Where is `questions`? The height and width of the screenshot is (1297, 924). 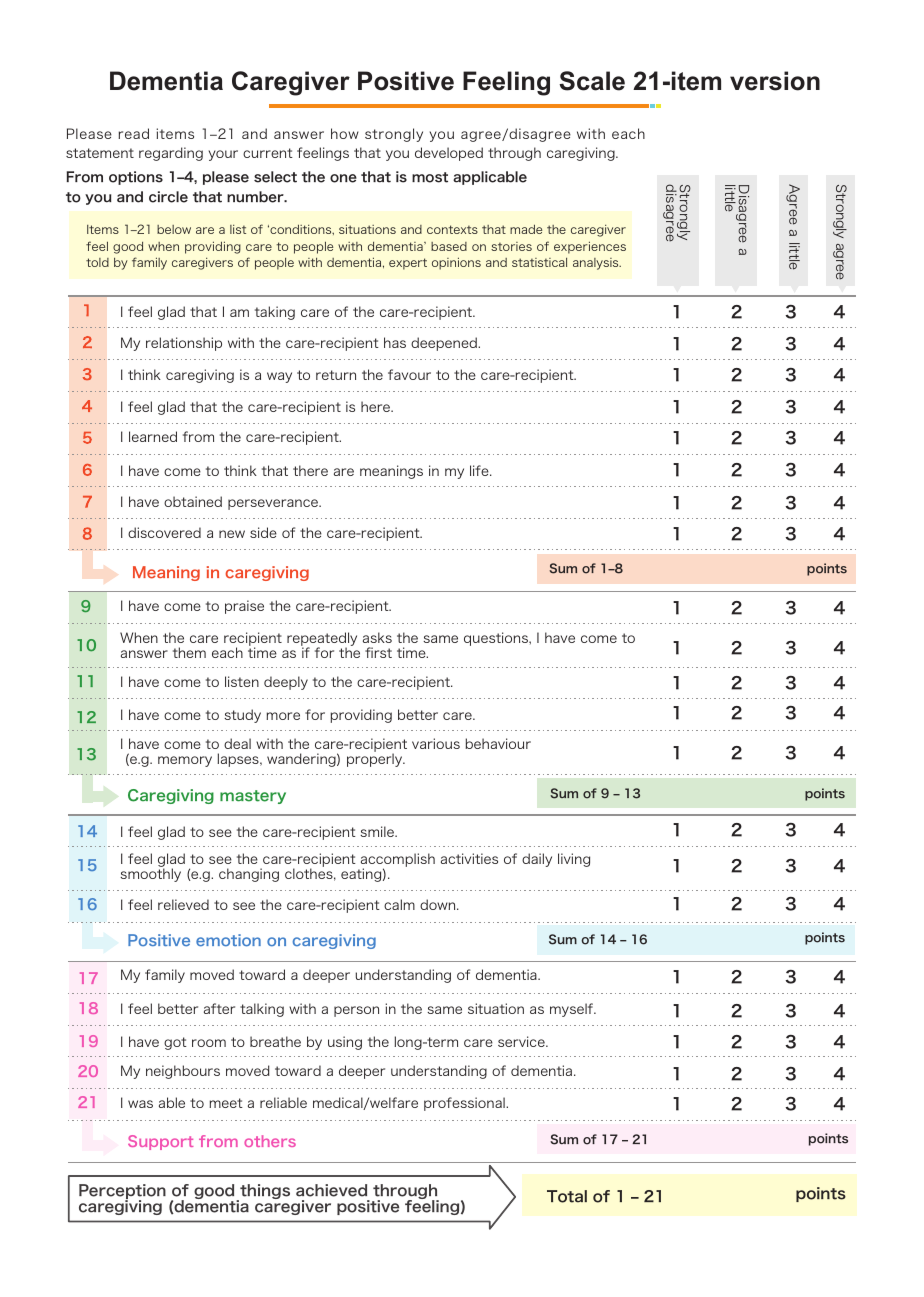 questions is located at coordinates (497, 639).
